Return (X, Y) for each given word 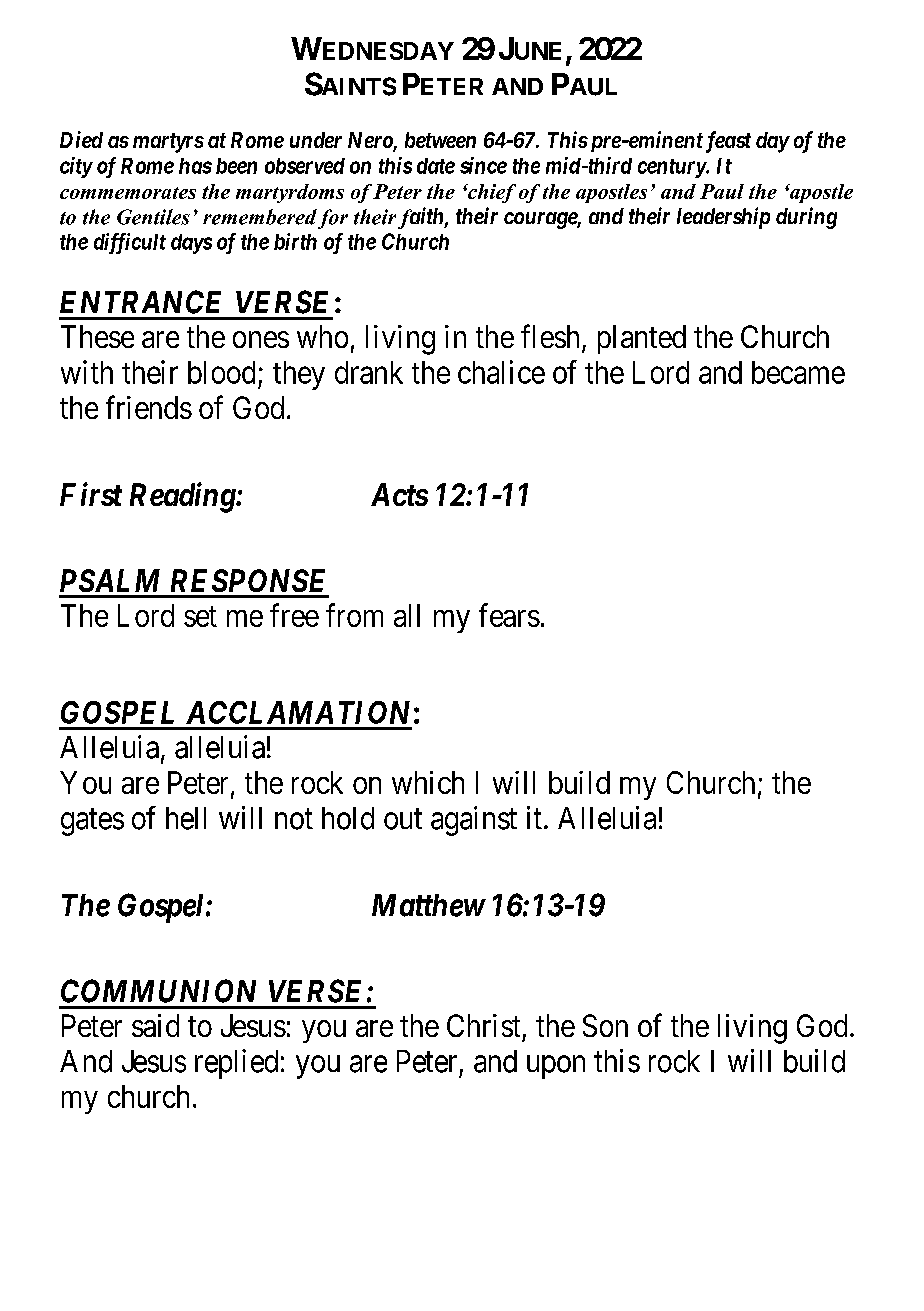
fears (509, 615)
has (195, 166)
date (436, 166)
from (354, 615)
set (200, 616)
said (155, 1025)
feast (726, 142)
